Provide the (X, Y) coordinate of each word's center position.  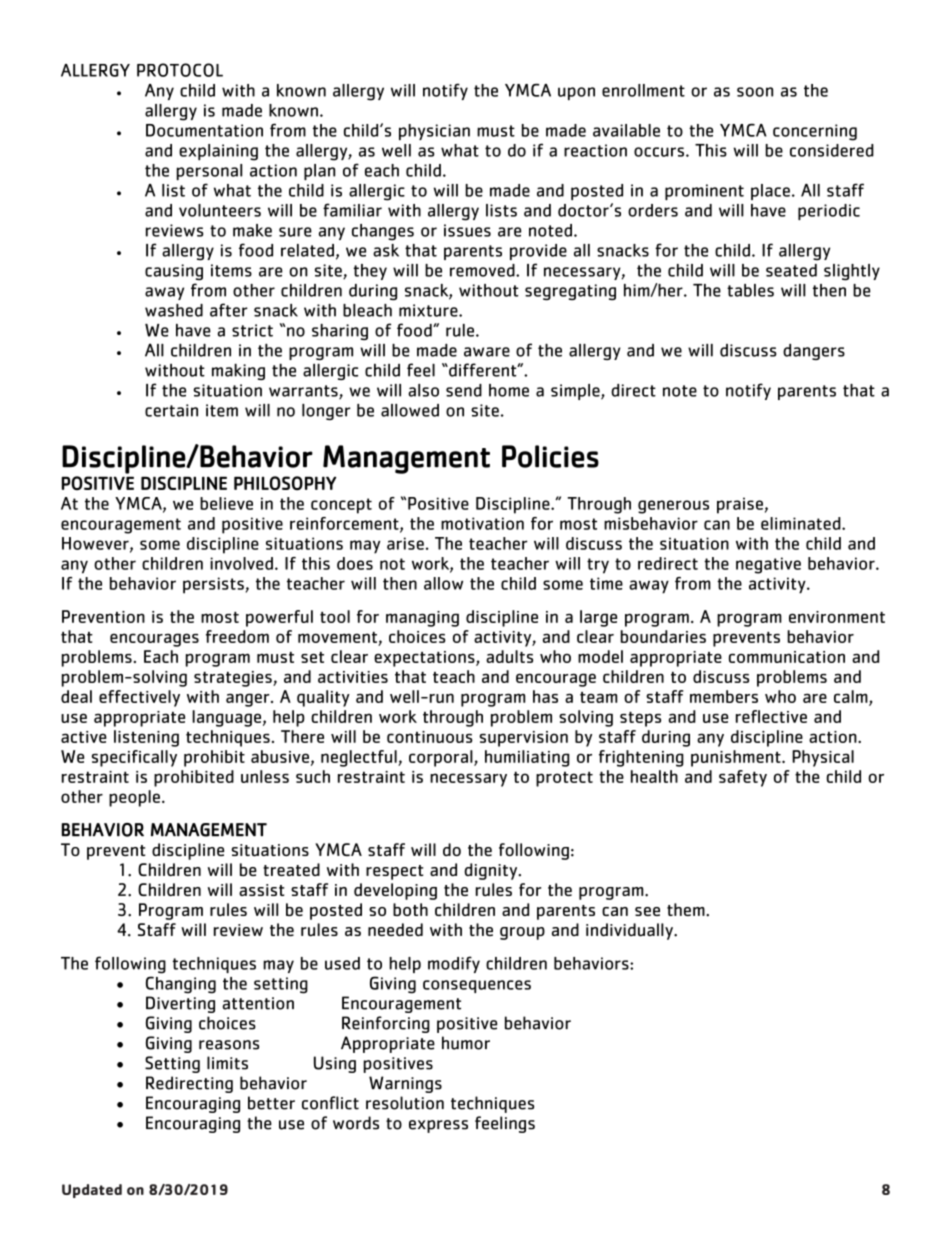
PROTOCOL (180, 70)
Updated (92, 1191)
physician (434, 132)
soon (755, 92)
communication (787, 657)
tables (750, 290)
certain (171, 410)
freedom (237, 636)
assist (261, 890)
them (687, 909)
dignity (492, 871)
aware (487, 352)
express (438, 1126)
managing (422, 619)
